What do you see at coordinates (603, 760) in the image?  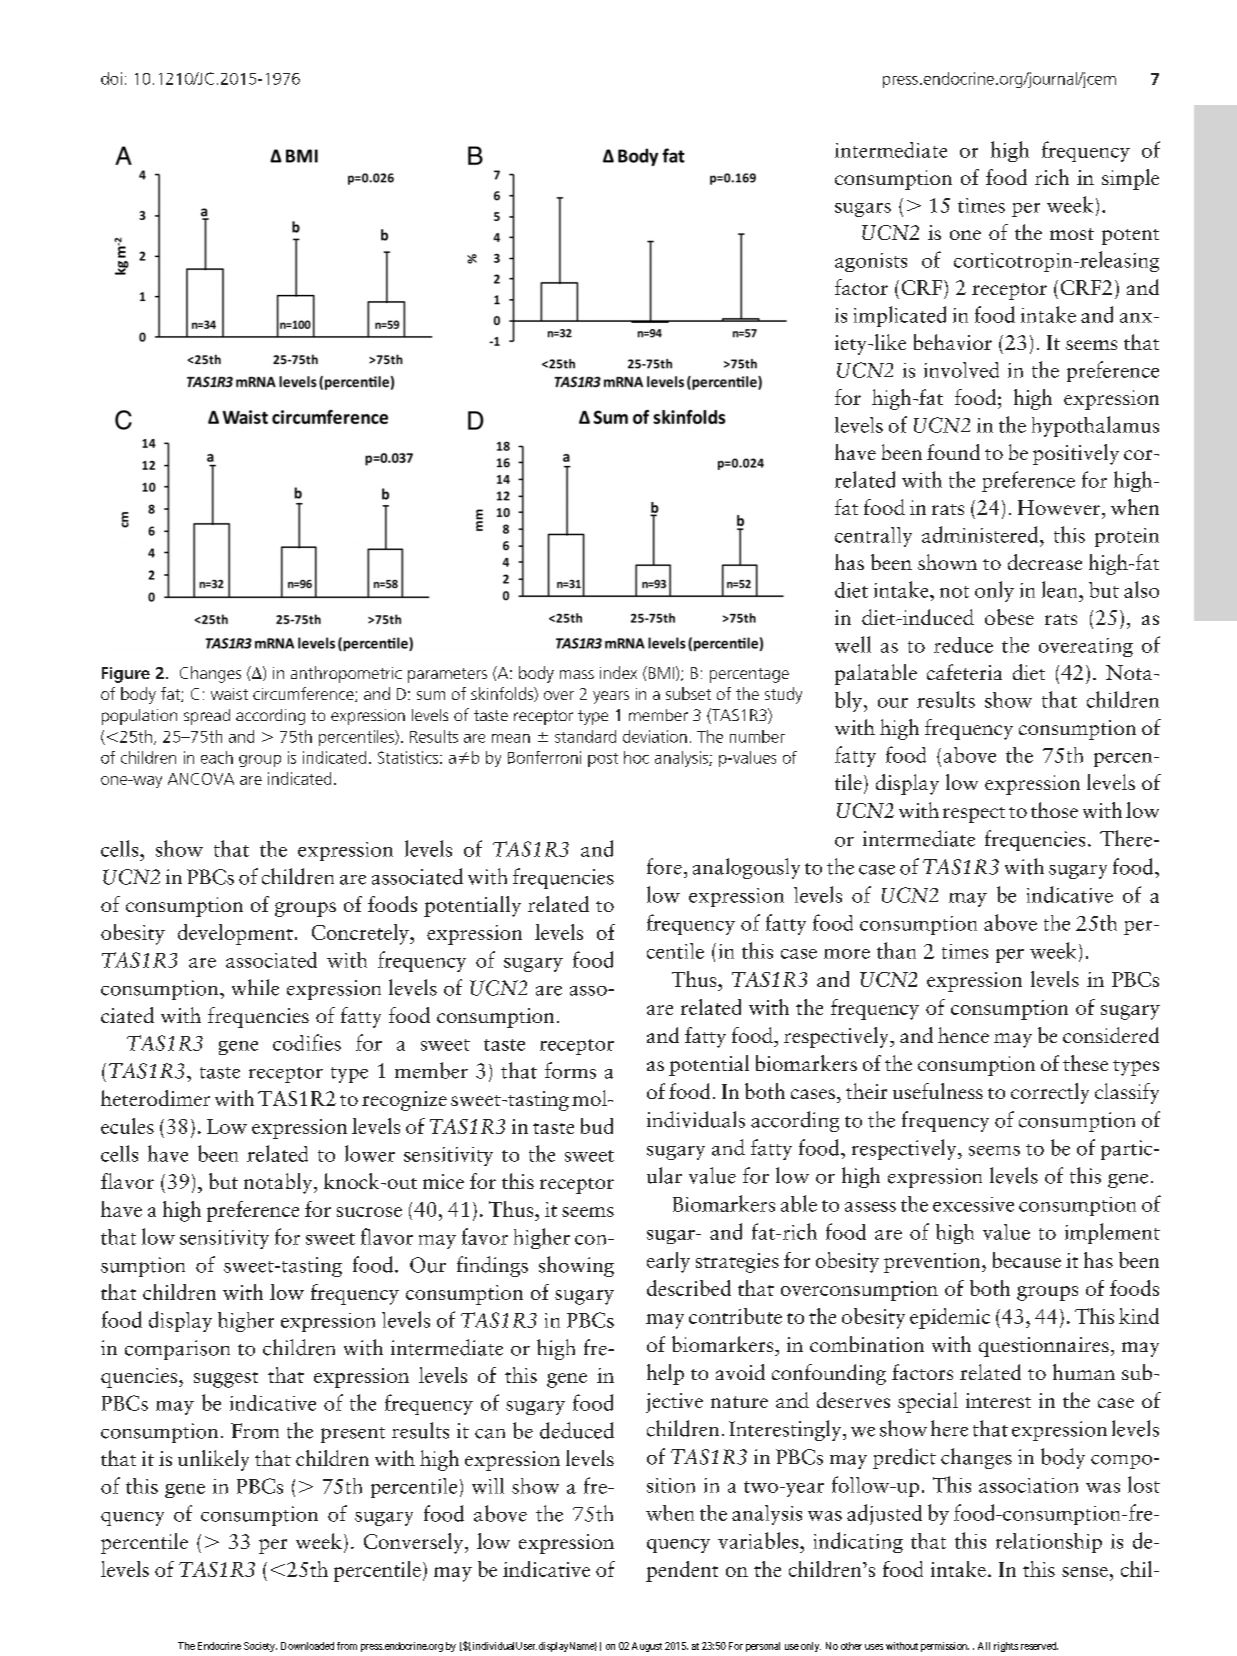 I see `post` at bounding box center [603, 760].
